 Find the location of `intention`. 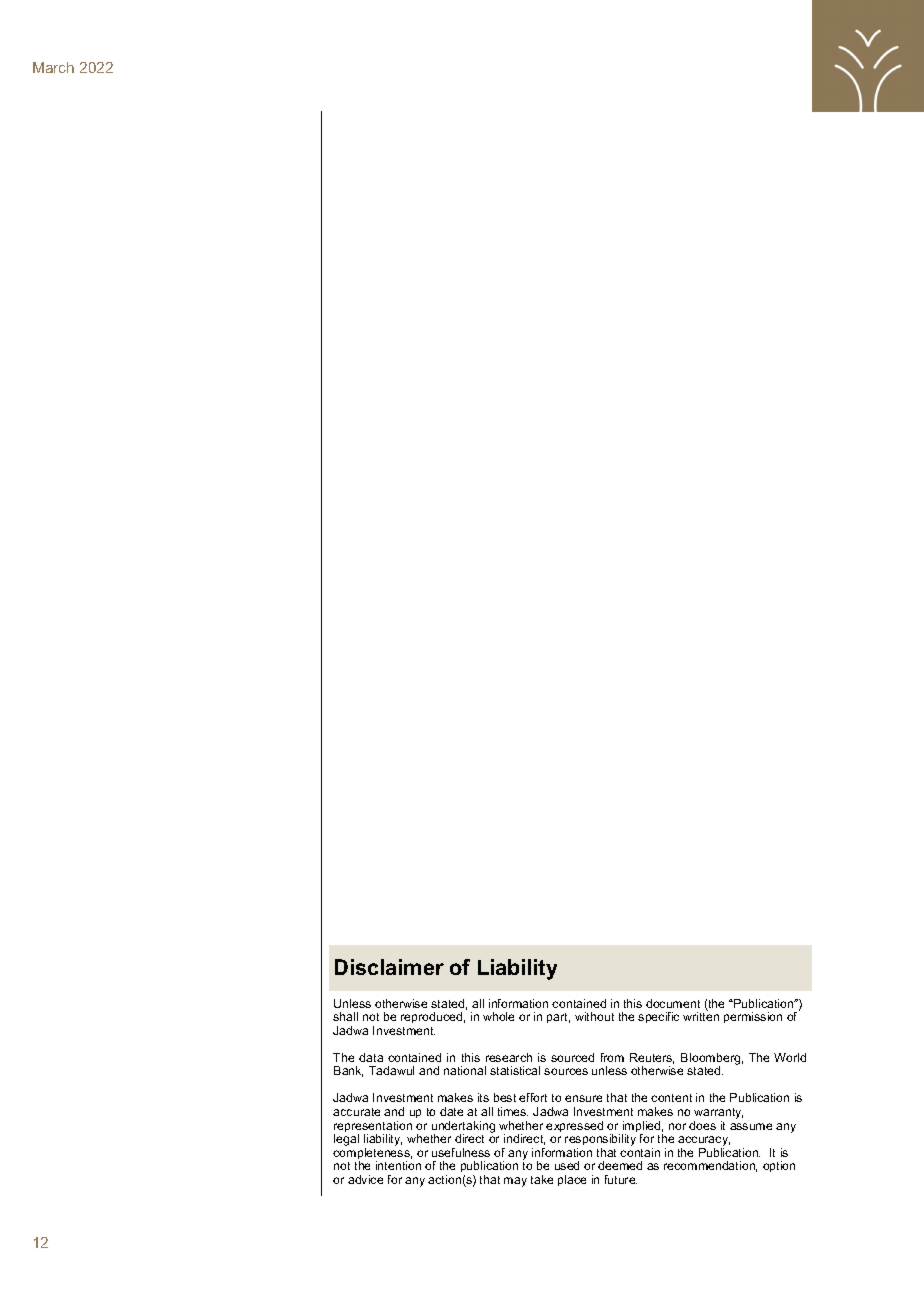

intention is located at coordinates (398, 1165).
